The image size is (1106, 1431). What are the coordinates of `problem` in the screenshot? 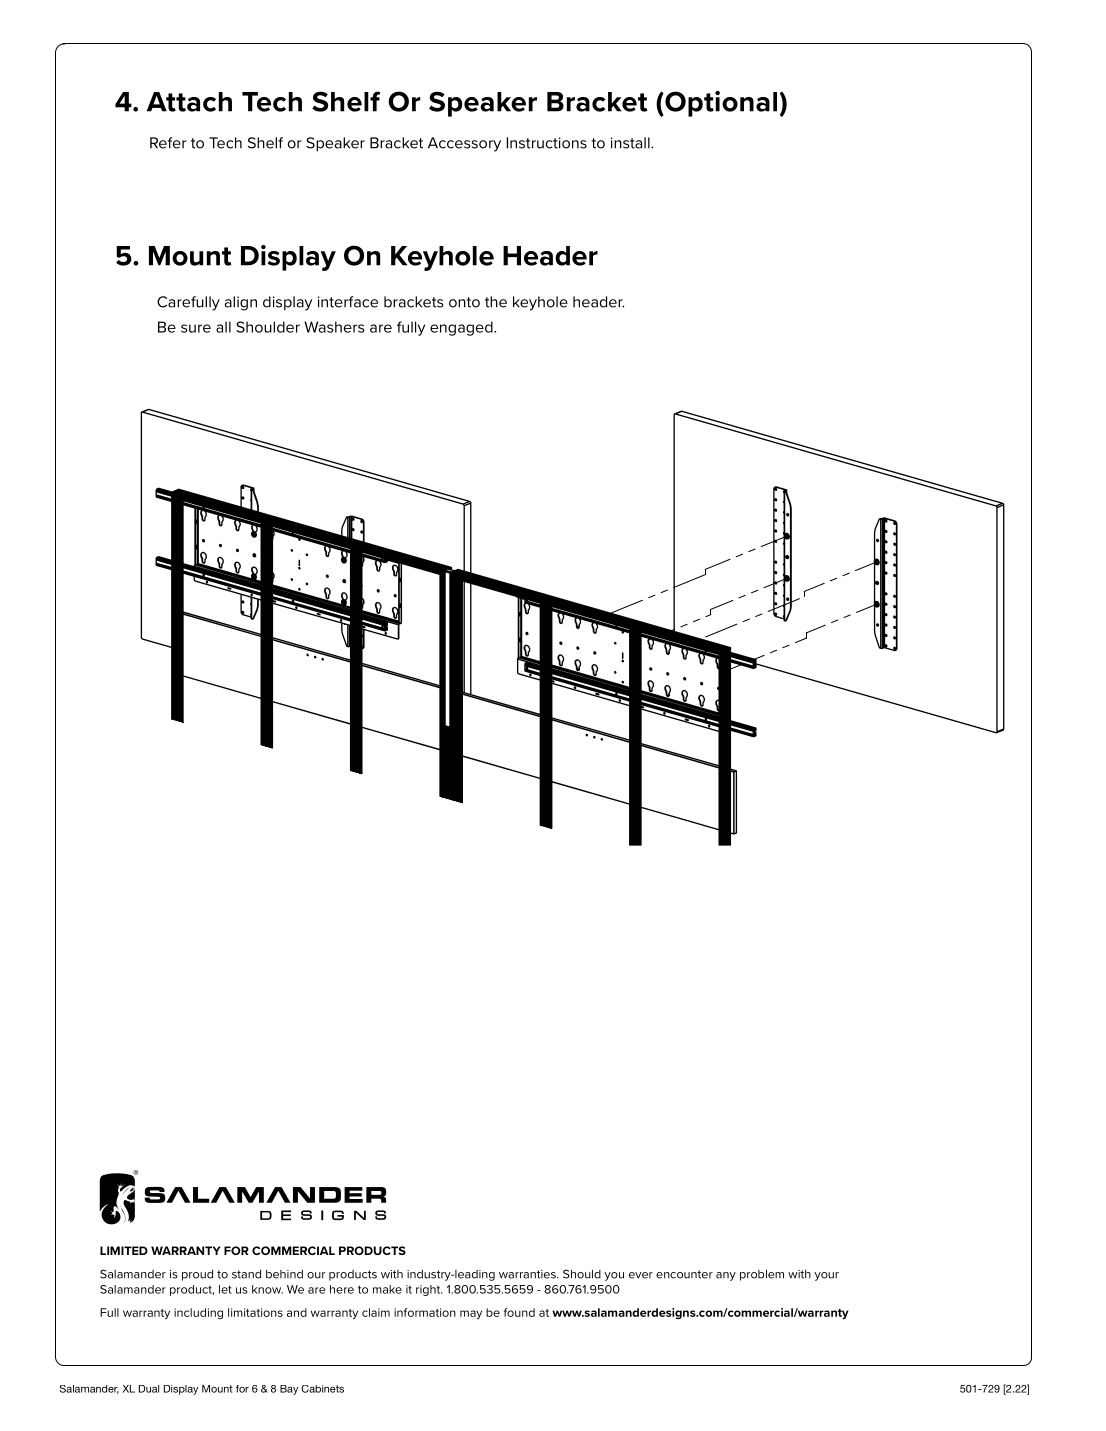 It's located at (762, 1275).
